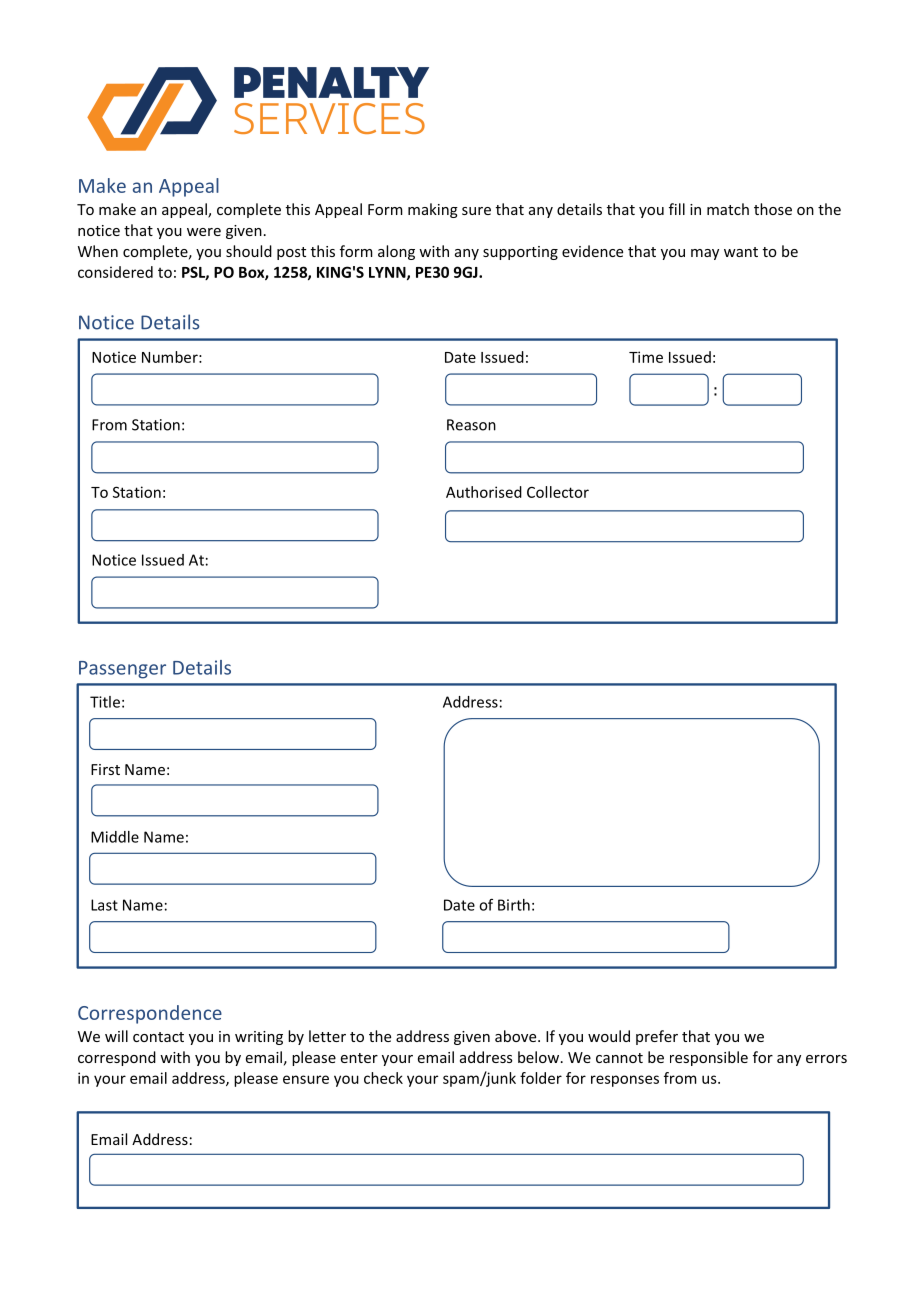 The width and height of the document is (924, 1308). I want to click on contact, so click(158, 1037).
